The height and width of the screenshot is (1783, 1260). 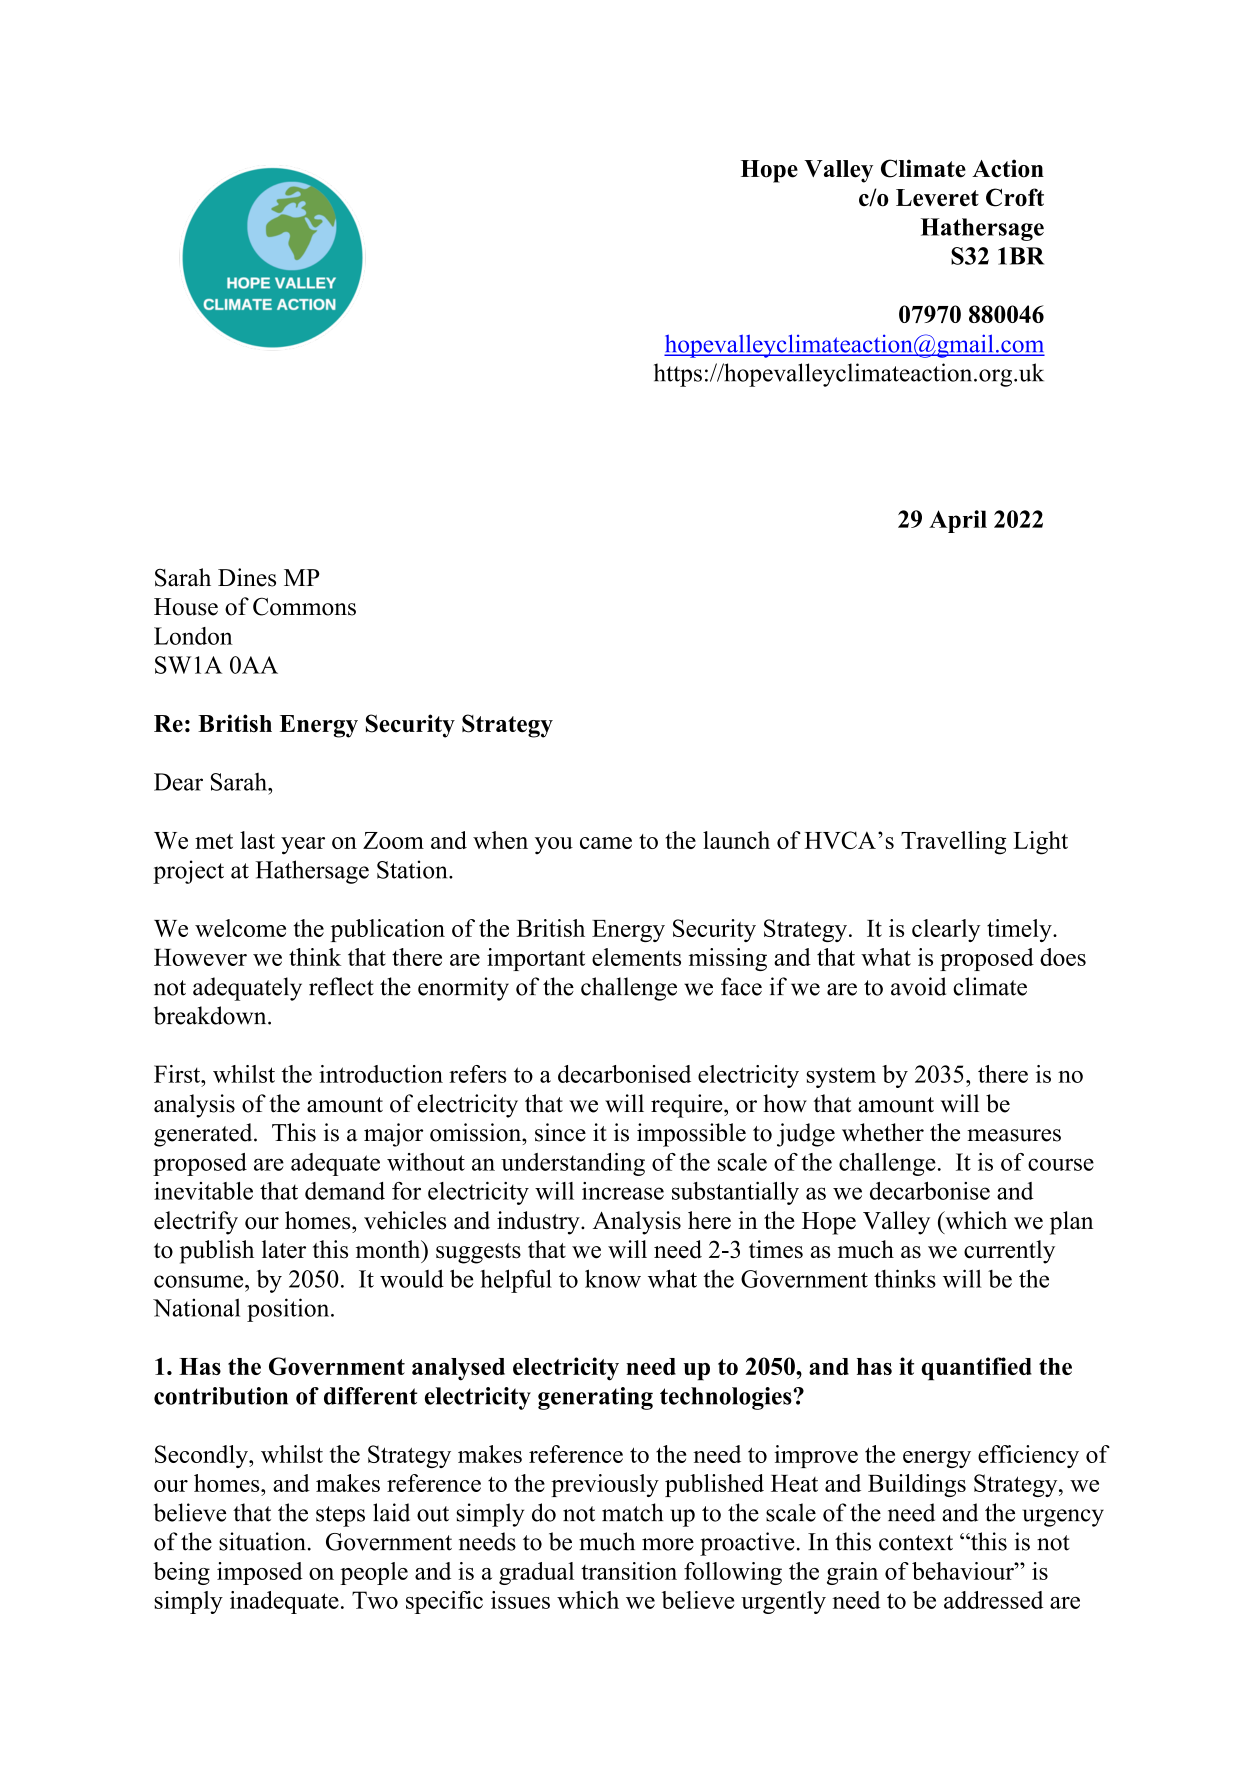 I want to click on imposed, so click(x=260, y=1573).
